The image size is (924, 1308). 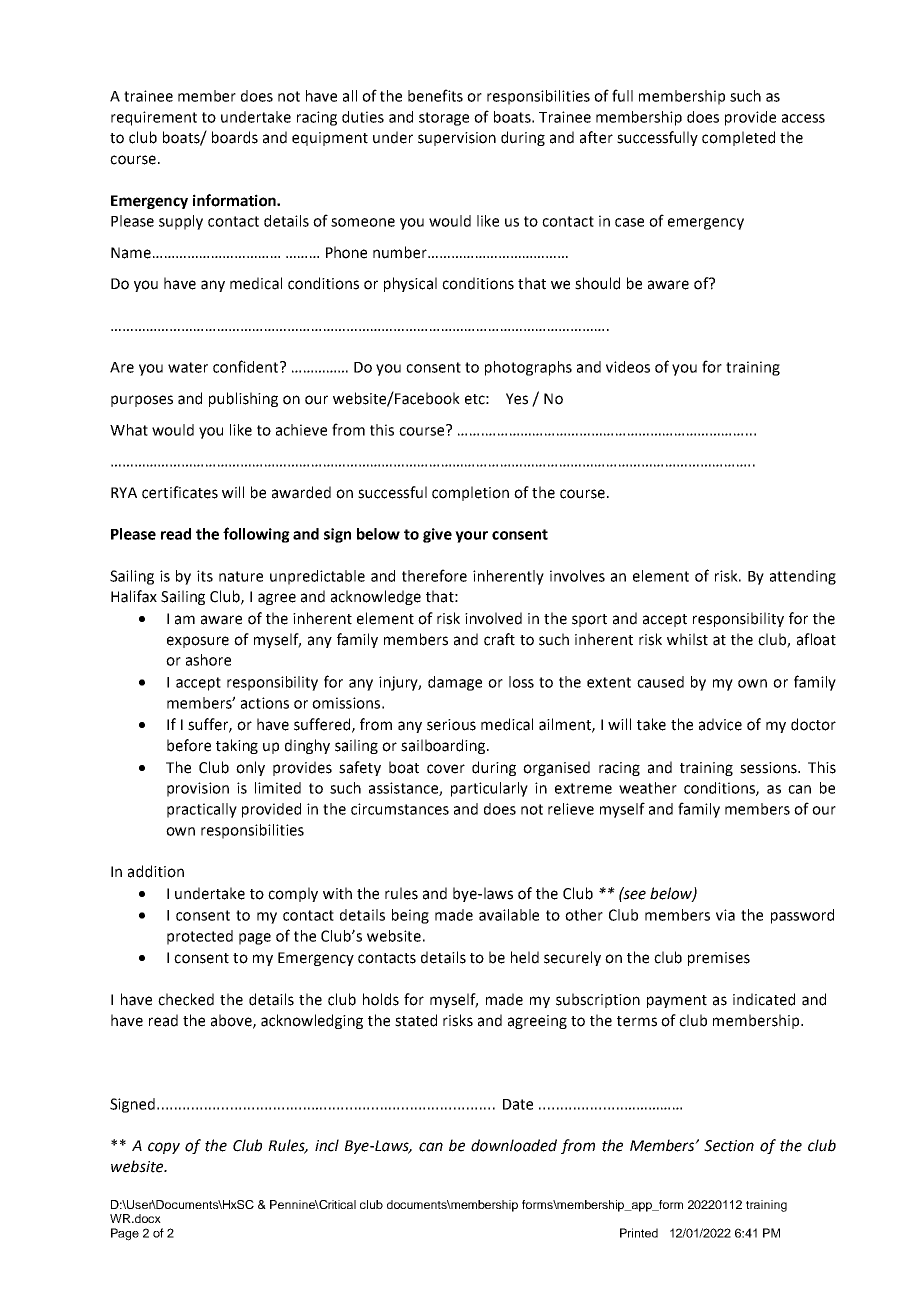 What do you see at coordinates (235, 137) in the screenshot?
I see `boards` at bounding box center [235, 137].
